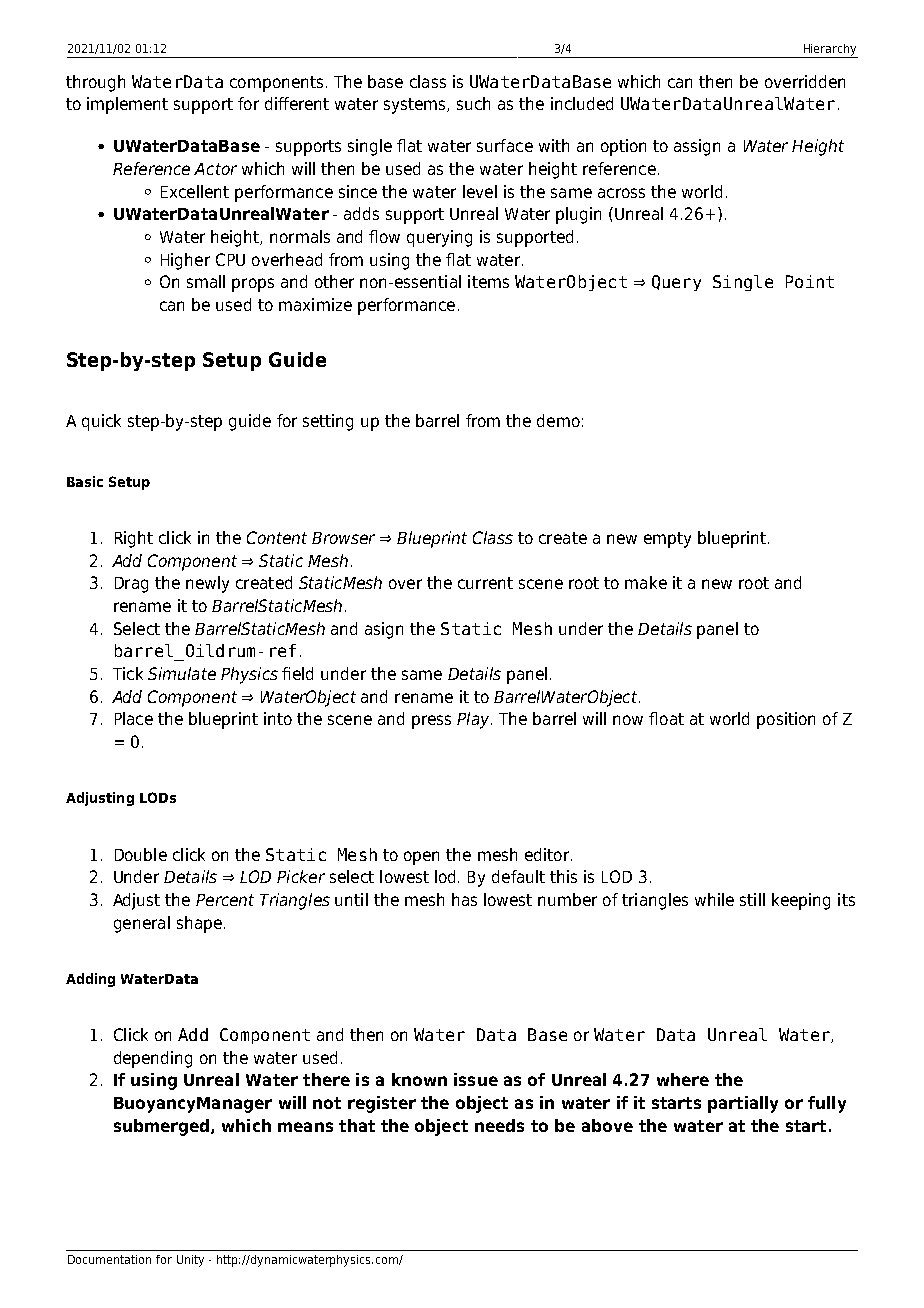 The image size is (924, 1308). I want to click on Unity, so click(190, 1261).
